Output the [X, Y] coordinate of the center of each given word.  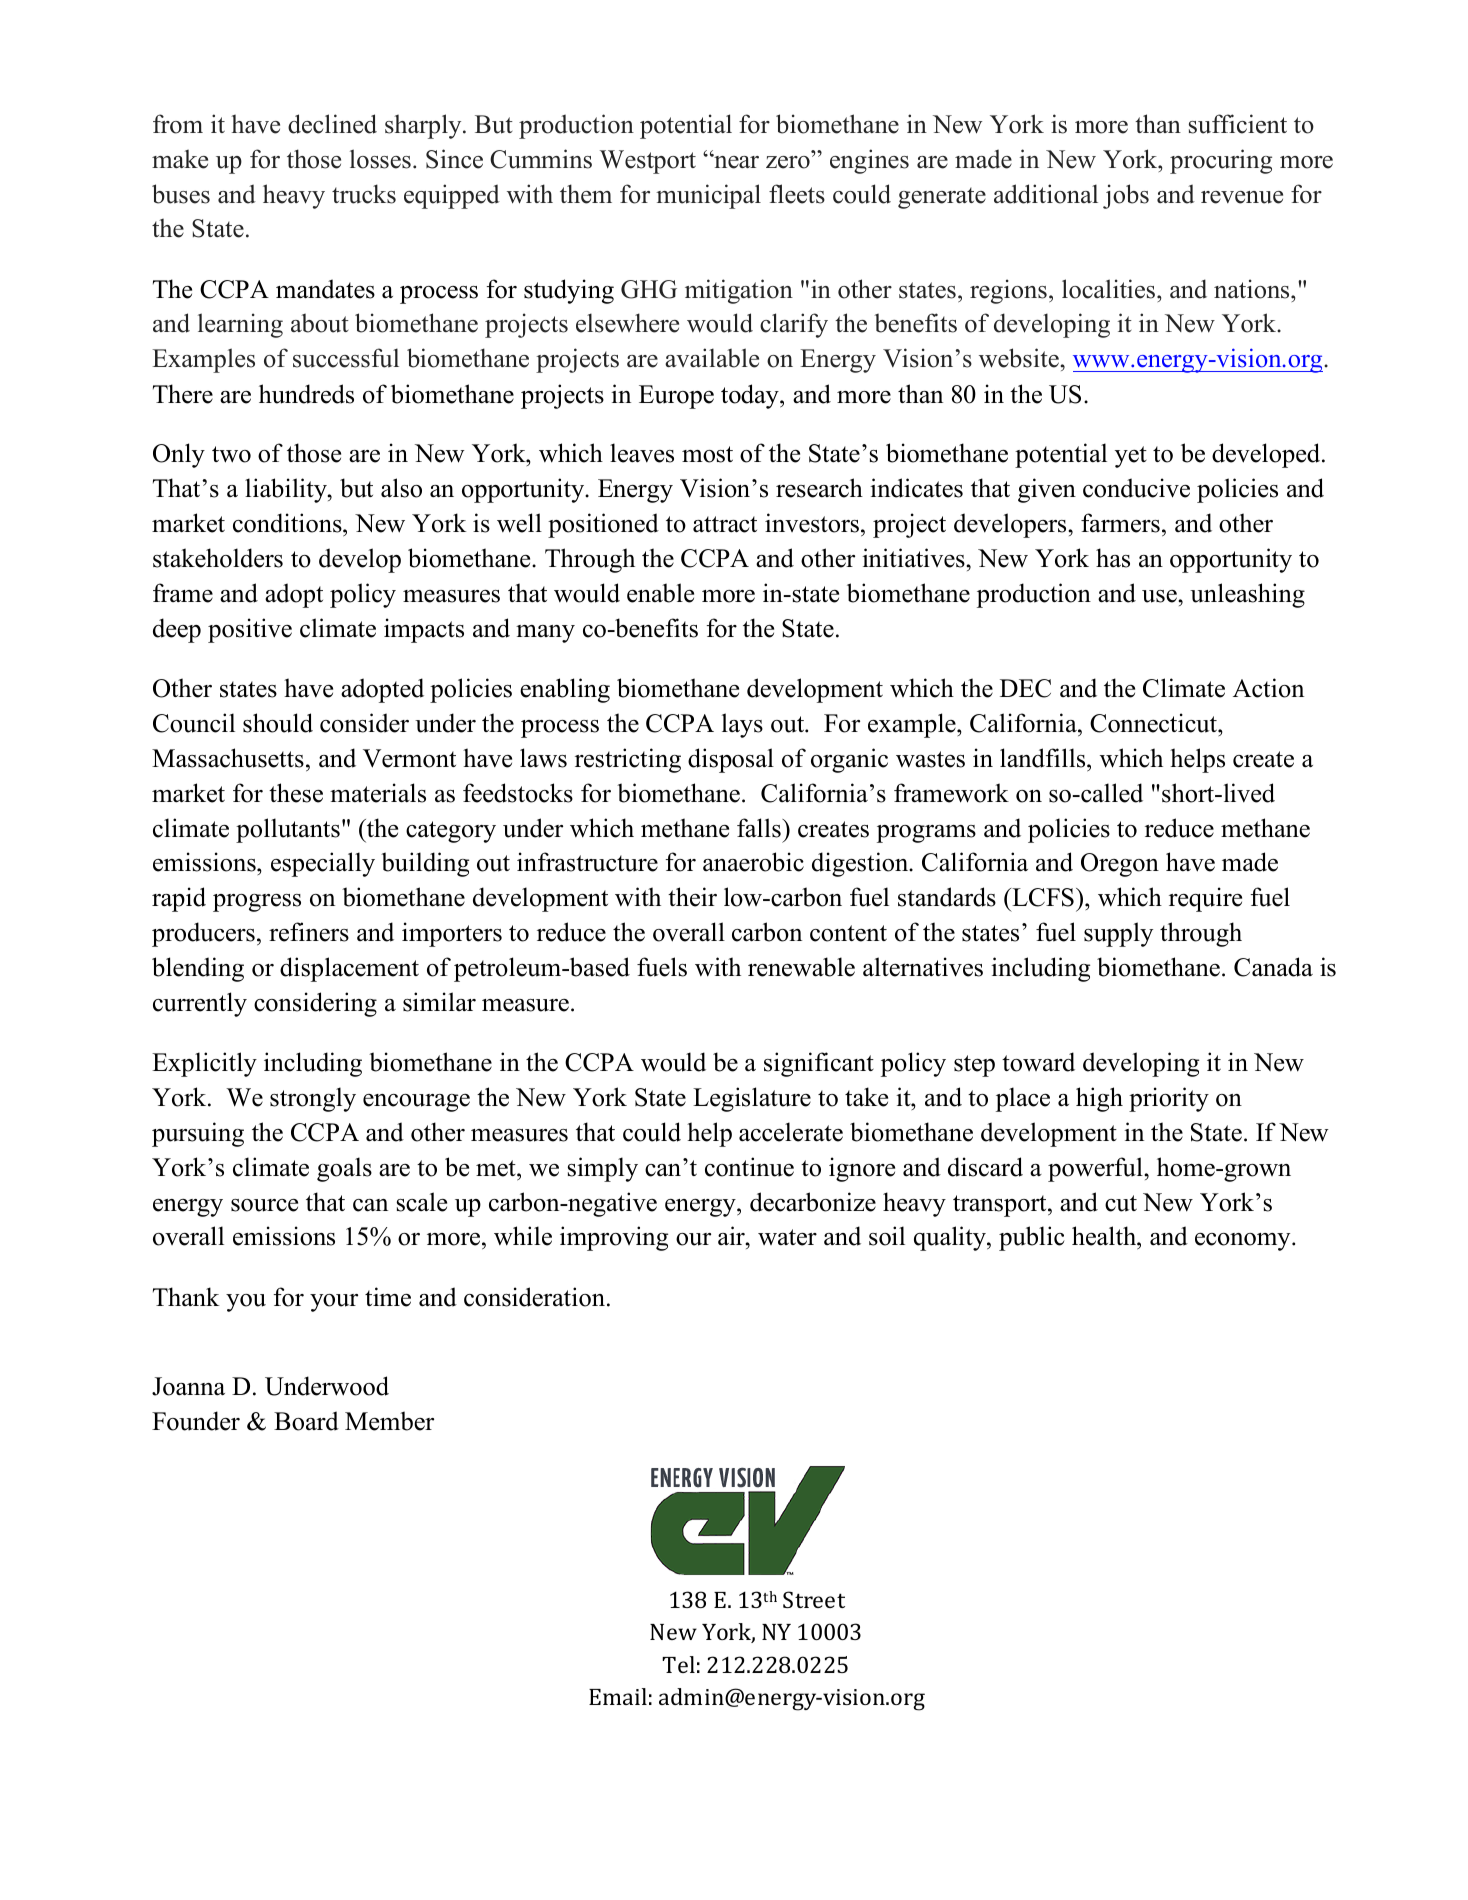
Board [306, 1421]
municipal [708, 196]
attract [725, 524]
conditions [288, 523]
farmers [1120, 523]
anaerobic [753, 862]
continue [749, 1167]
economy [1244, 1242]
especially [323, 864]
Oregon [1120, 865]
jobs [1126, 196]
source [264, 1205]
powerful [1096, 1169]
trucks [364, 194]
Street [814, 1599]
